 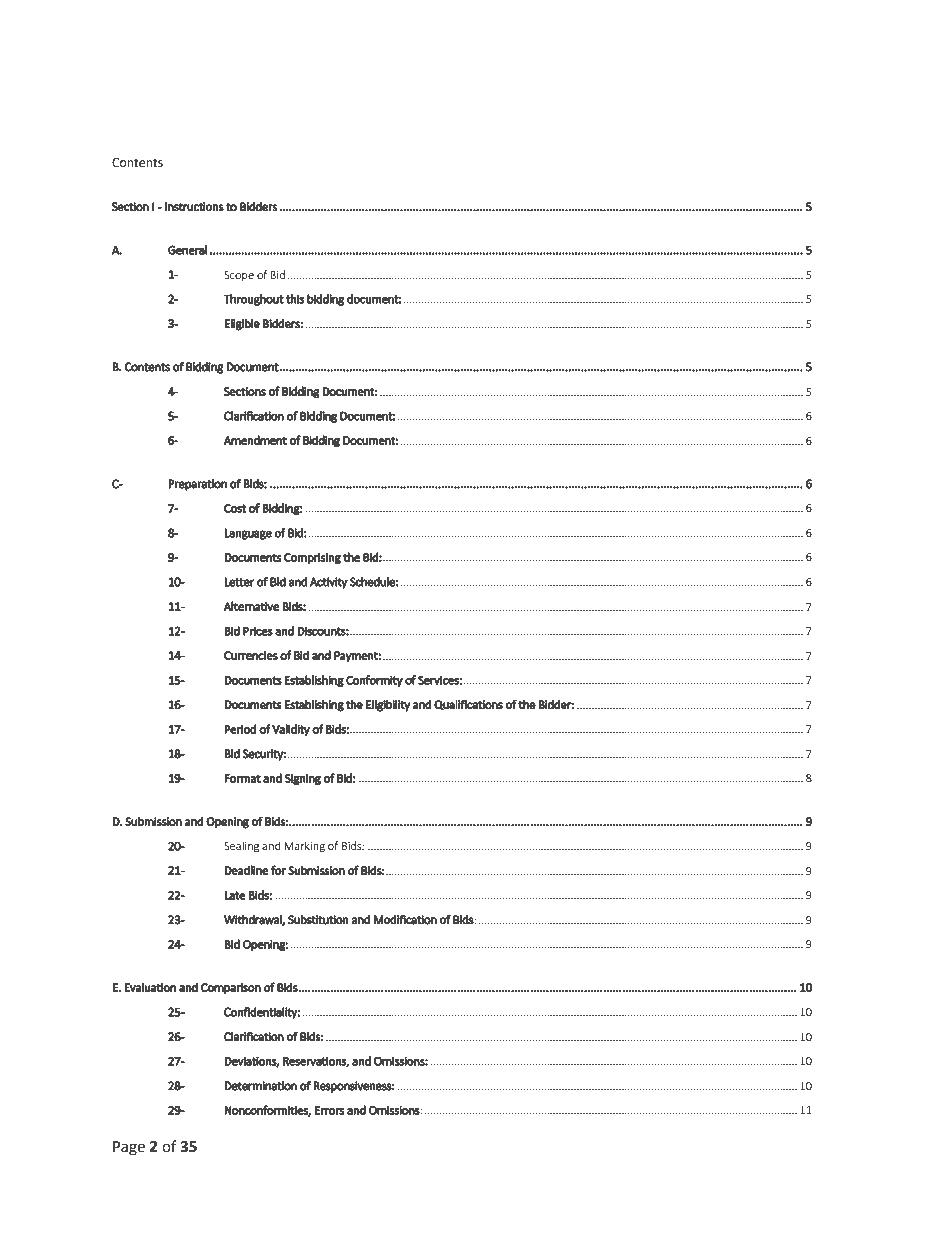 I want to click on Modification, so click(x=405, y=919).
